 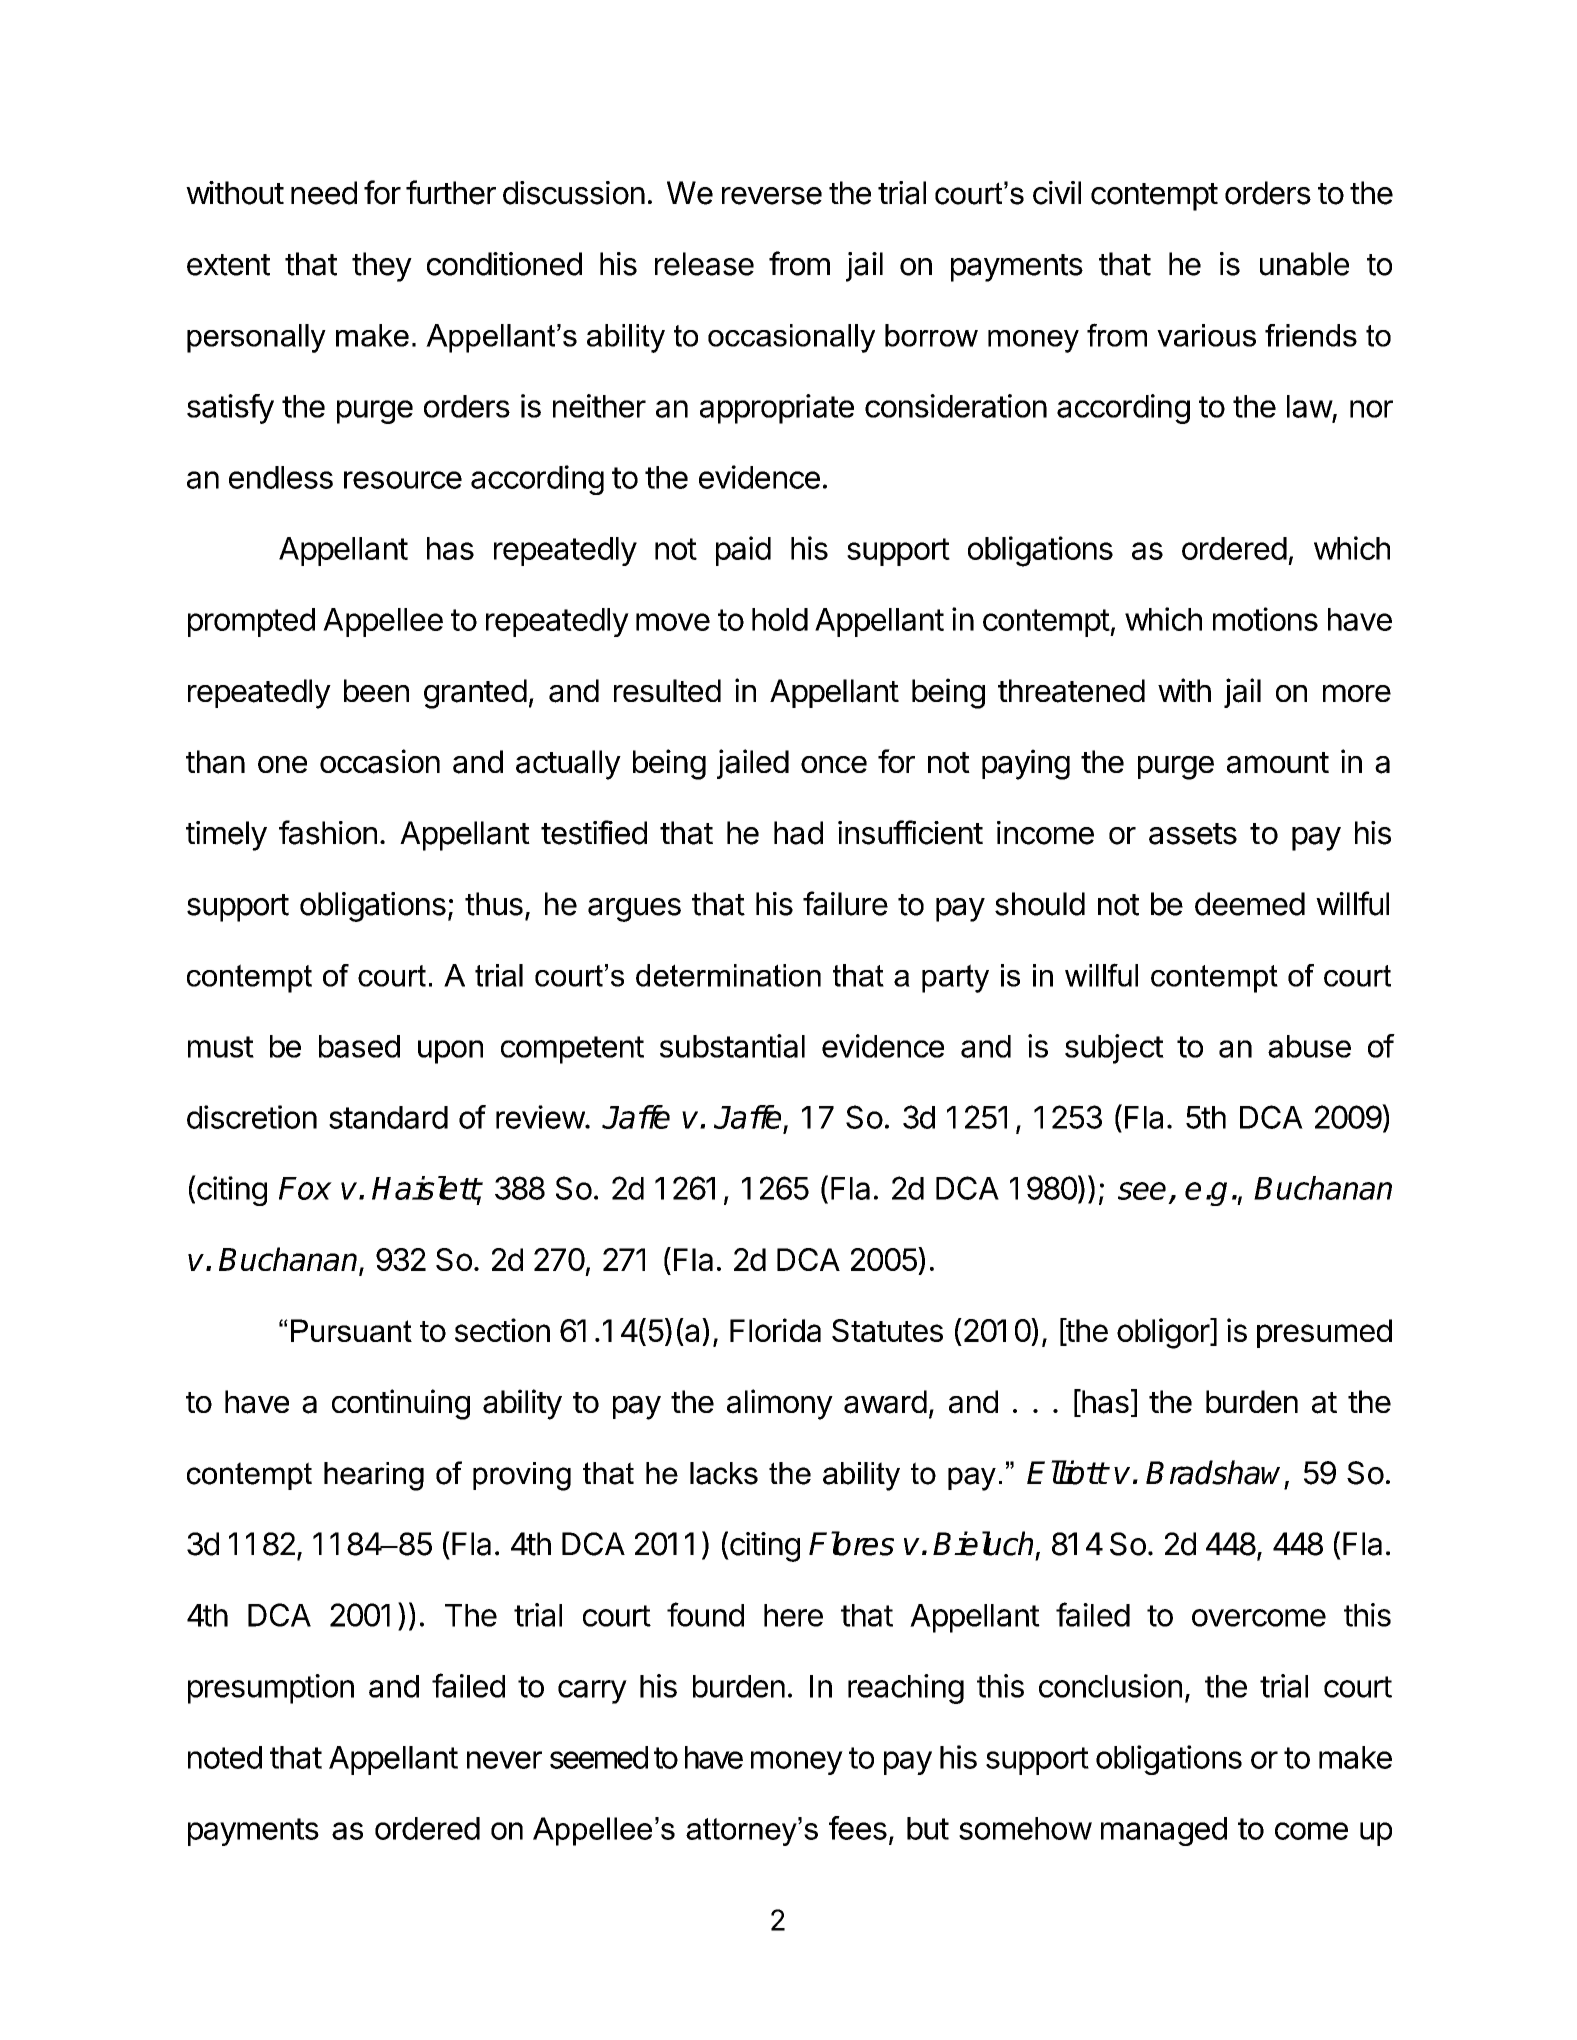 I want to click on abuse, so click(x=1309, y=1046).
